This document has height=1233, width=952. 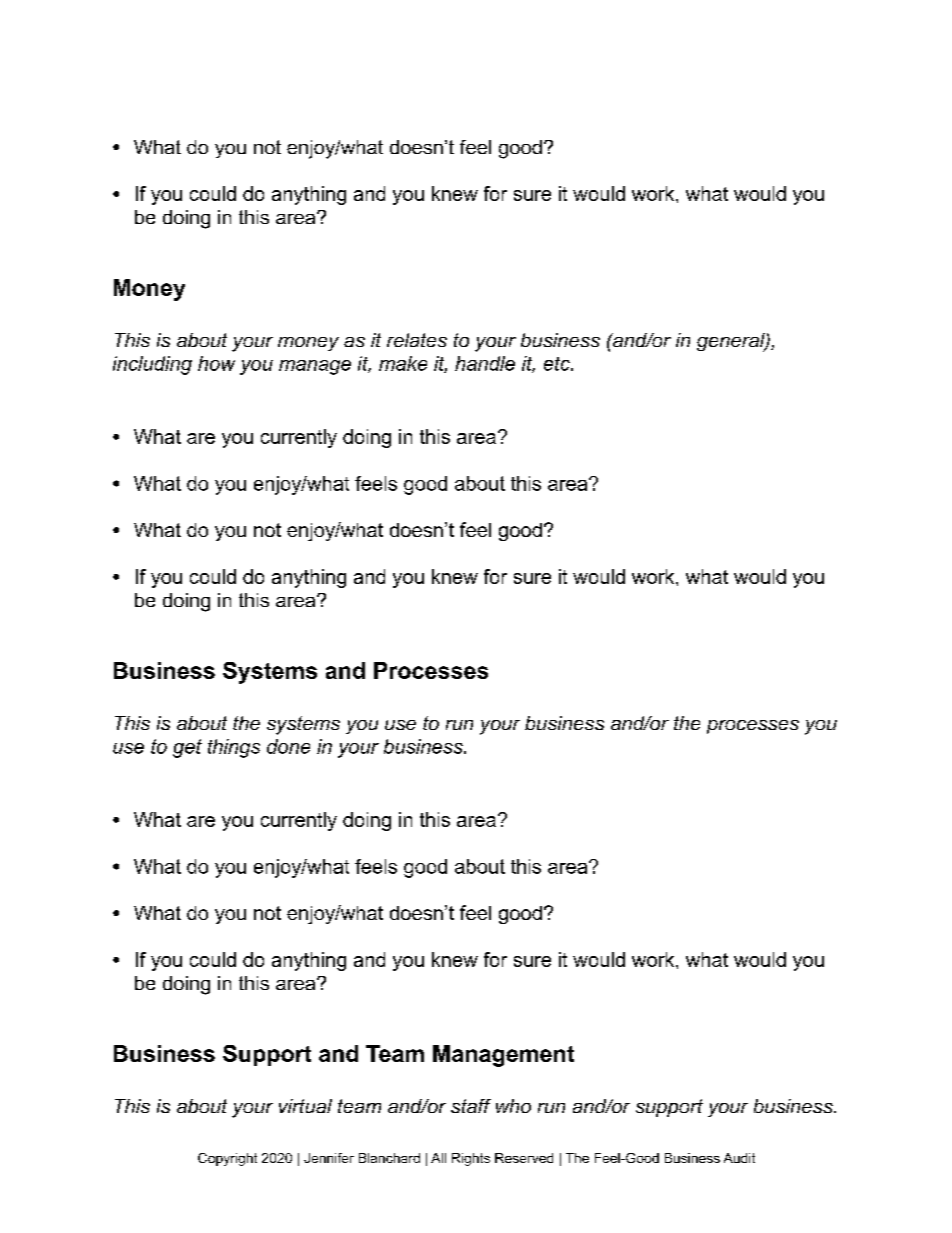 What do you see at coordinates (305, 1106) in the document?
I see `virtual` at bounding box center [305, 1106].
